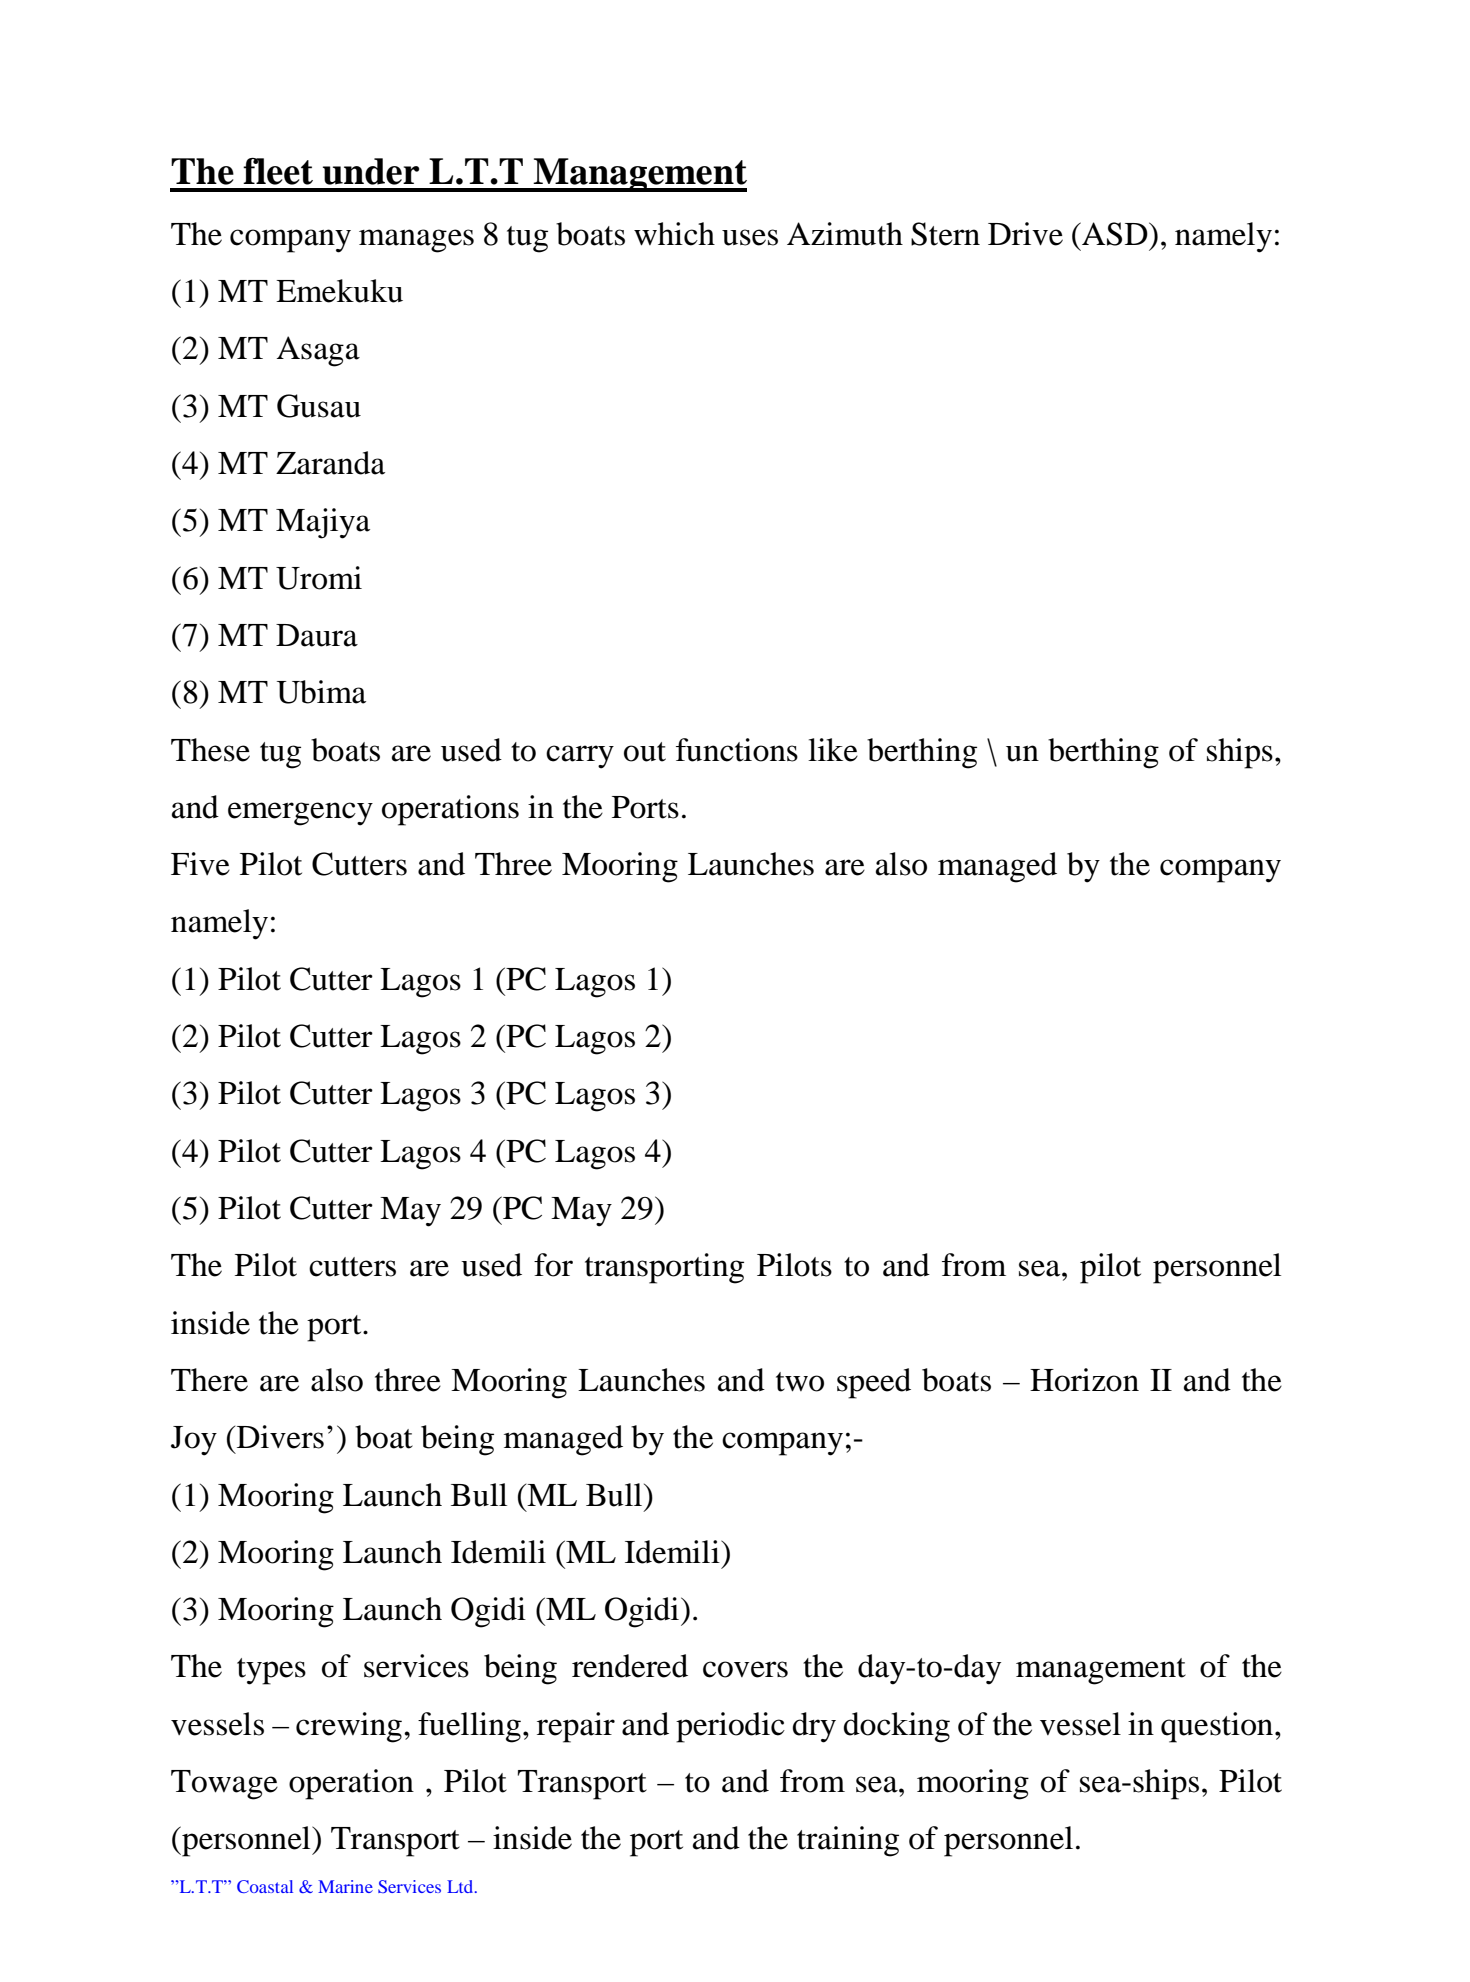 The width and height of the page is (1470, 1982). What do you see at coordinates (200, 864) in the page?
I see `Five` at bounding box center [200, 864].
